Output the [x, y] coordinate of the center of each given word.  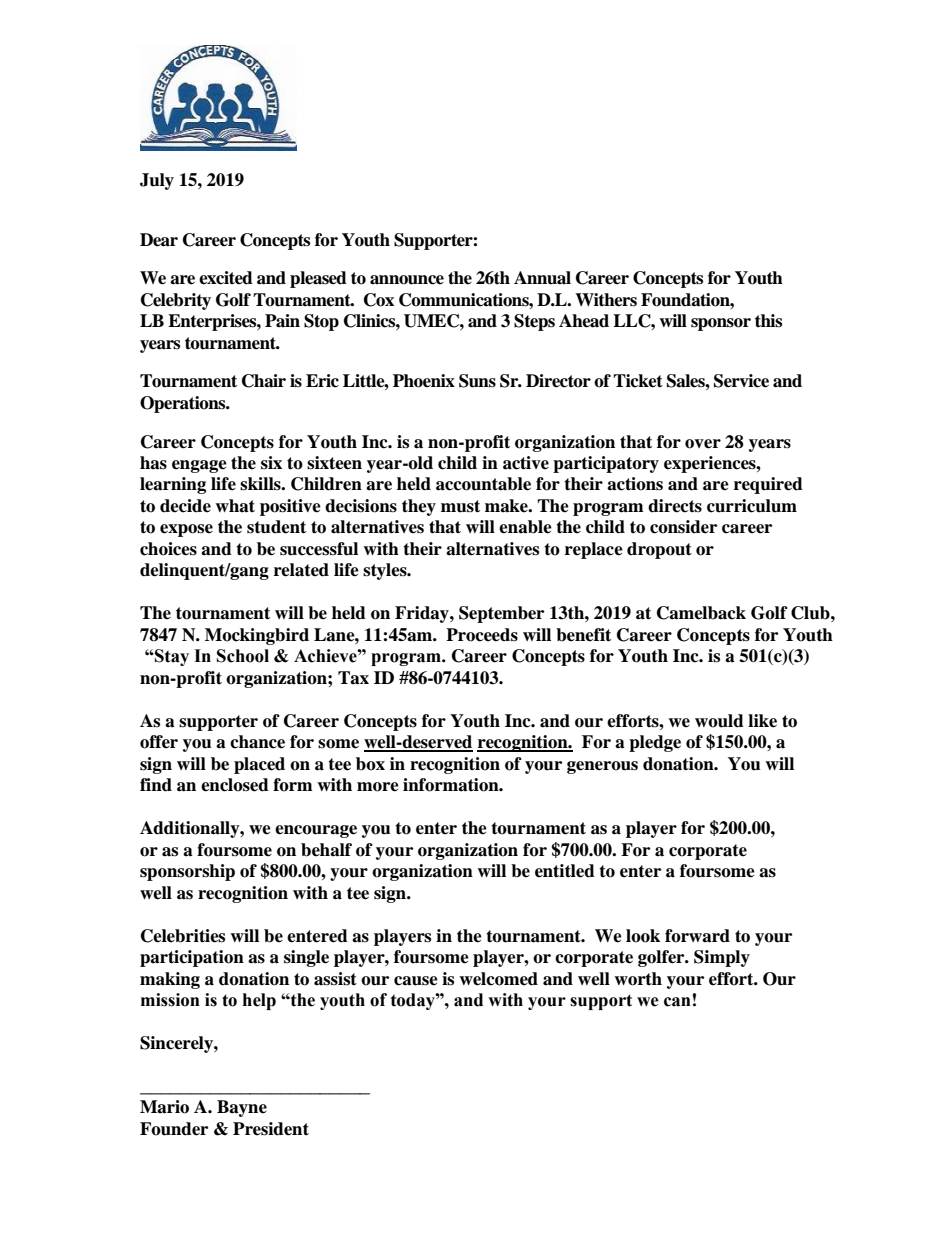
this [768, 321]
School [243, 656]
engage [199, 466]
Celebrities [183, 936]
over [703, 444]
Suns [477, 381]
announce [407, 280]
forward [697, 936]
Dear [159, 240]
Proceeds [482, 635]
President [271, 1129]
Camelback [701, 613]
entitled [565, 871]
